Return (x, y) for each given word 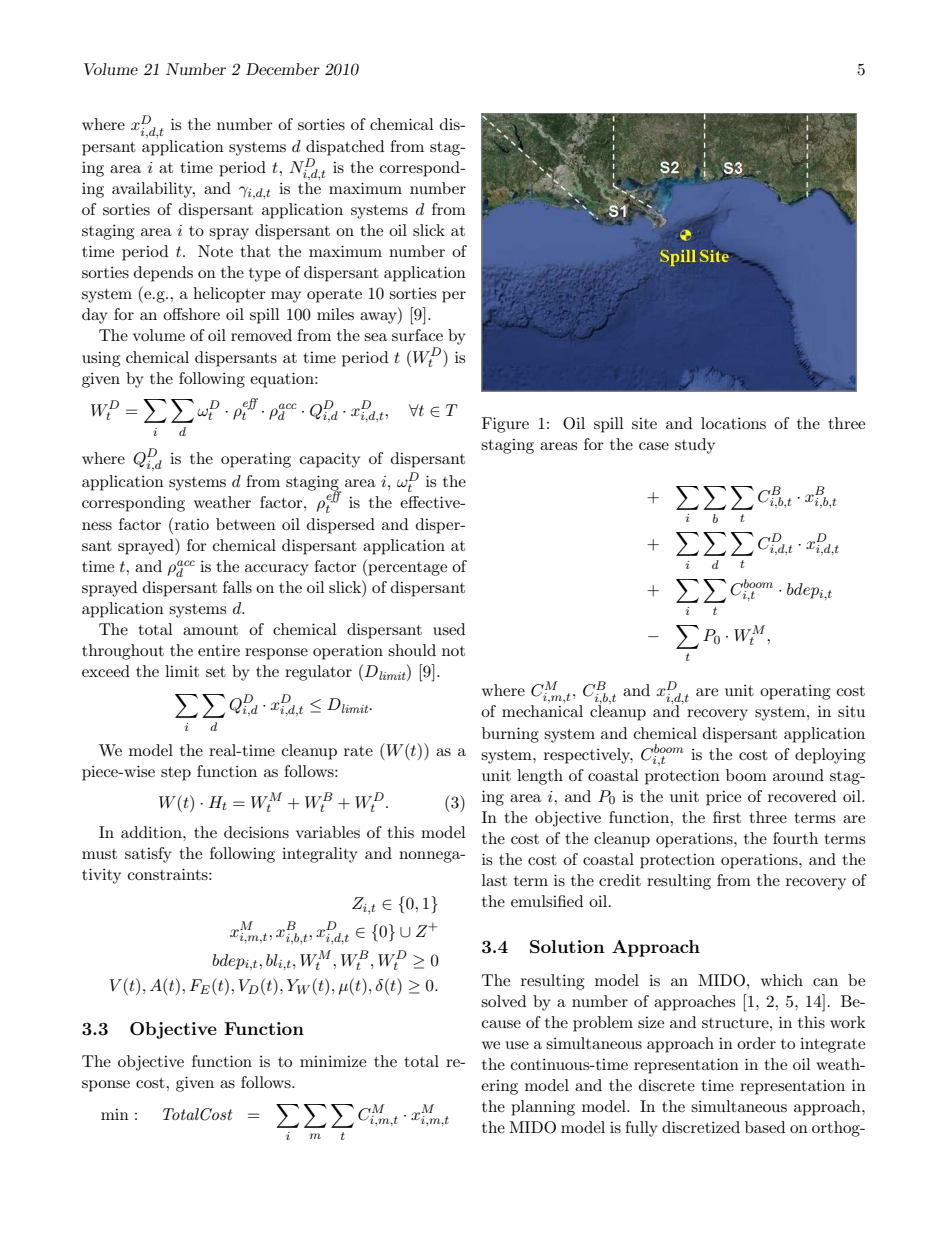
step (176, 774)
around (798, 775)
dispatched (345, 148)
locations (733, 423)
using (101, 359)
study (695, 446)
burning (510, 735)
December (283, 69)
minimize (333, 1061)
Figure (505, 425)
